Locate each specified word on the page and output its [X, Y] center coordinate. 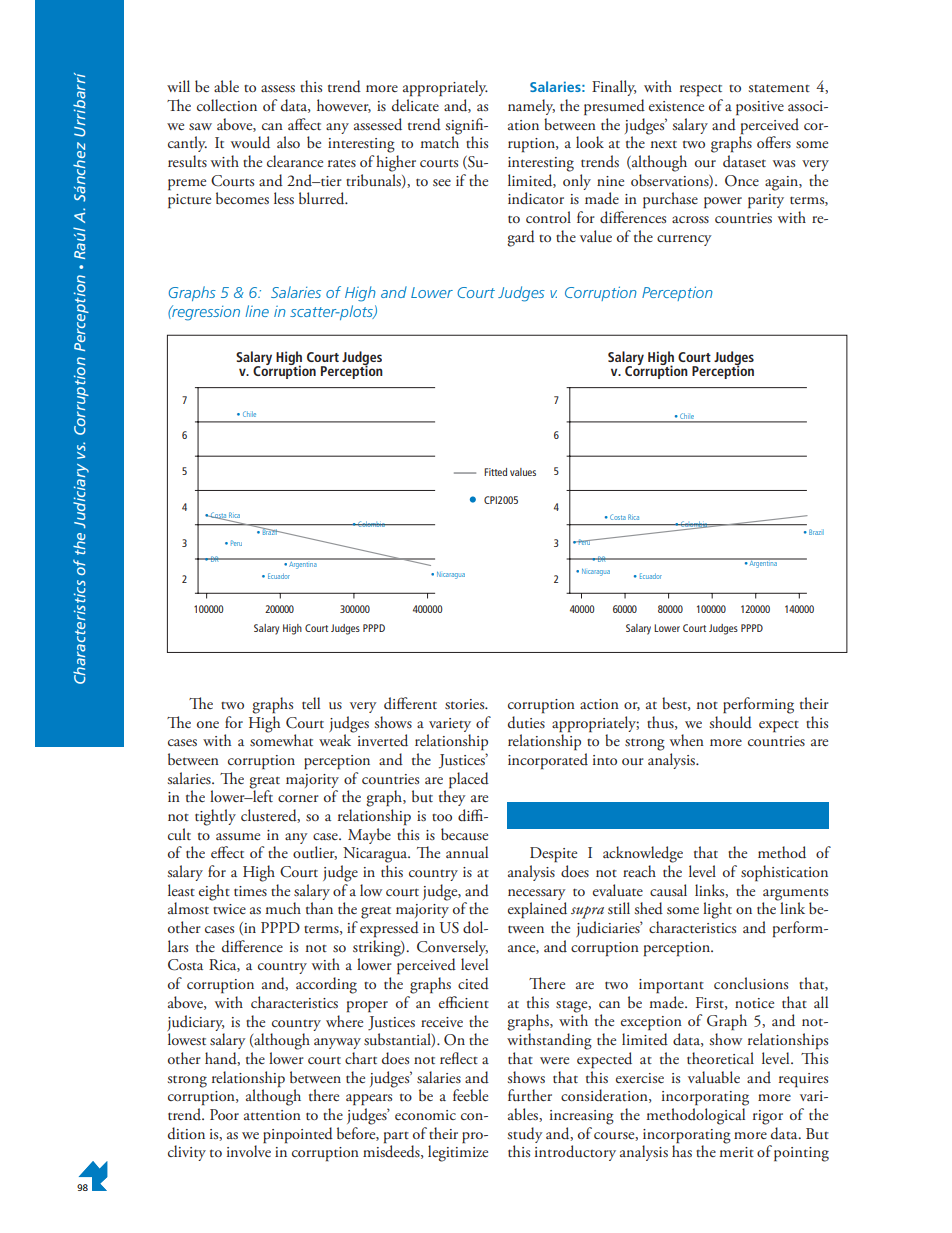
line [257, 311]
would [250, 142]
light [717, 910]
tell [311, 703]
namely [531, 107]
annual [467, 852]
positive [760, 108]
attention [272, 1115]
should [730, 721]
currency [684, 240]
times [250, 891]
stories [466, 704]
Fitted [495, 472]
